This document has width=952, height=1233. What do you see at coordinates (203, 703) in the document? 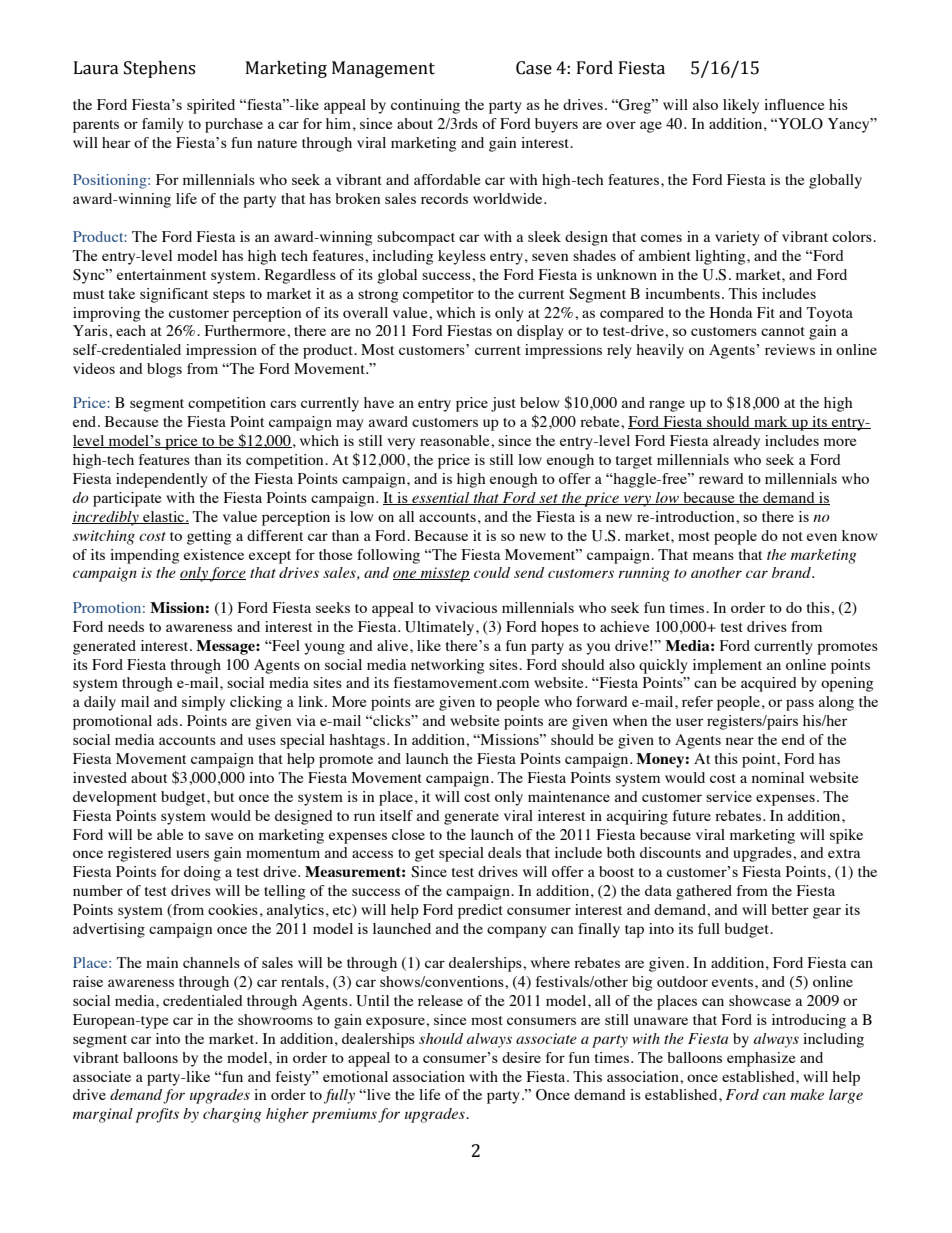
I see `simply` at bounding box center [203, 703].
